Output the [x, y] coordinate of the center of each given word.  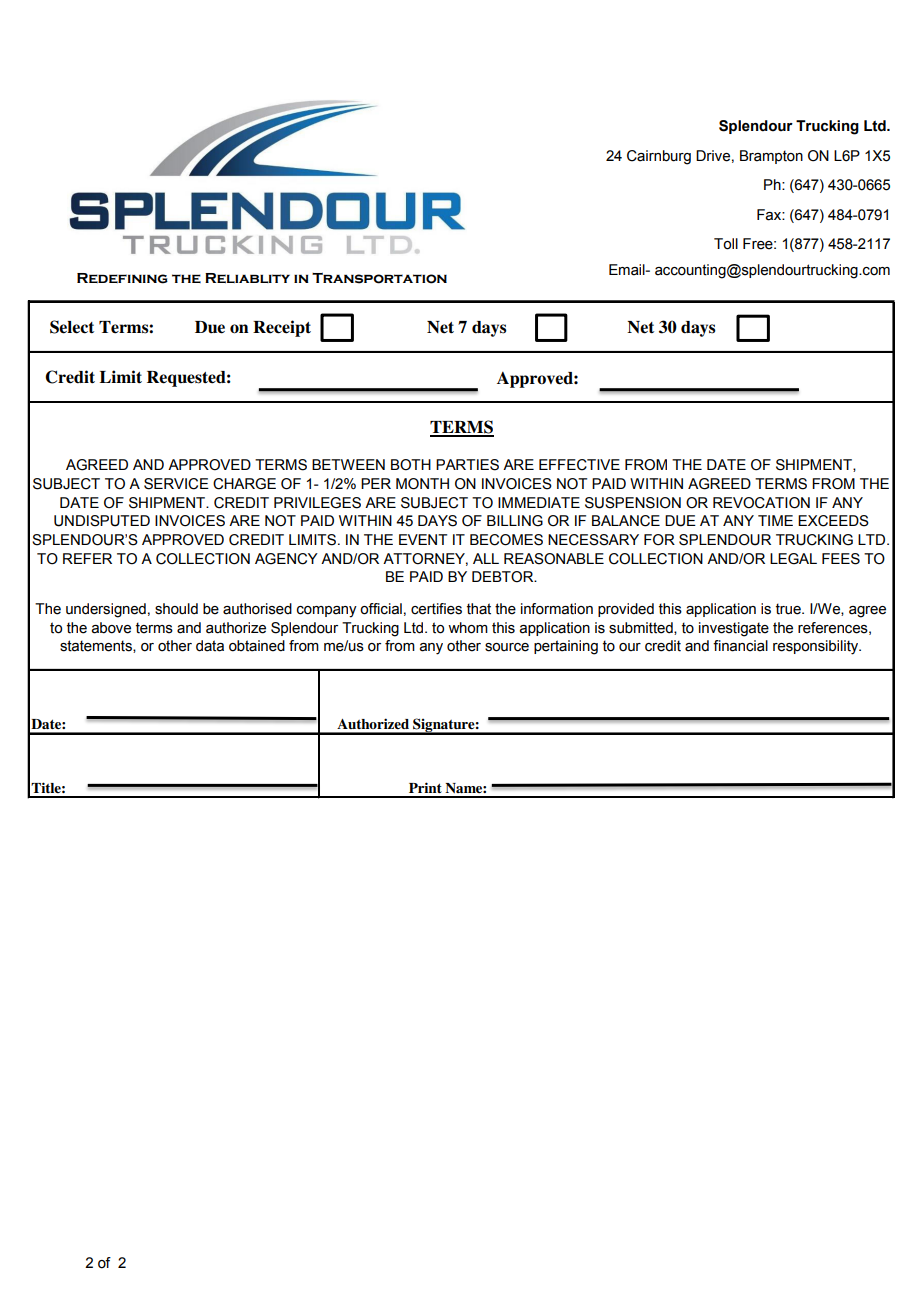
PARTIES [467, 465]
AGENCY [286, 559]
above [111, 628]
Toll [726, 244]
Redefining [122, 278]
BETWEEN [348, 464]
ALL [486, 558]
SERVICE [176, 484]
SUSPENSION [633, 503]
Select [72, 327]
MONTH [422, 484]
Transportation [379, 278]
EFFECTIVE [579, 465]
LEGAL [793, 559]
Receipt [282, 328]
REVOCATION [761, 503]
